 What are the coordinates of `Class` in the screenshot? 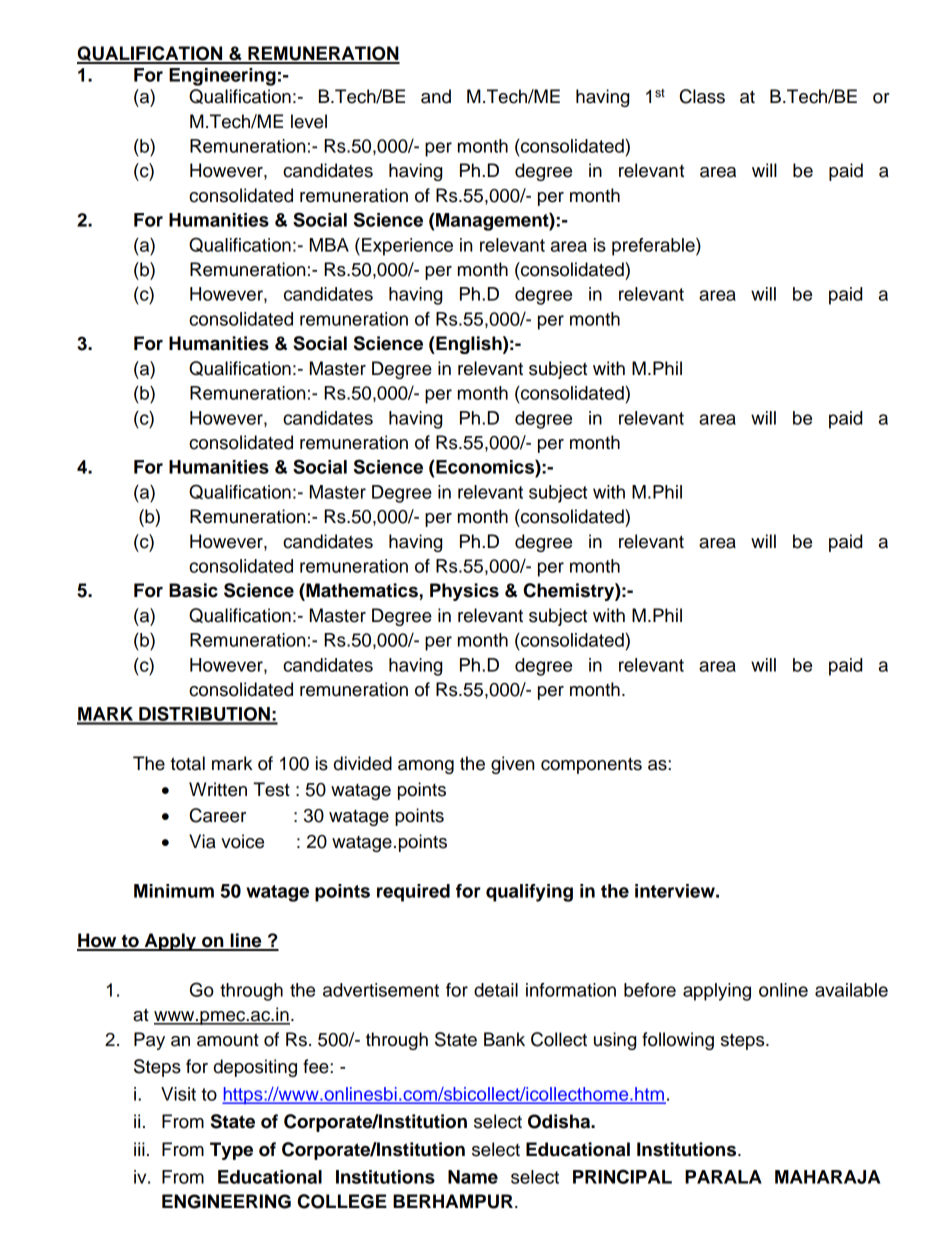 It's located at (702, 96).
